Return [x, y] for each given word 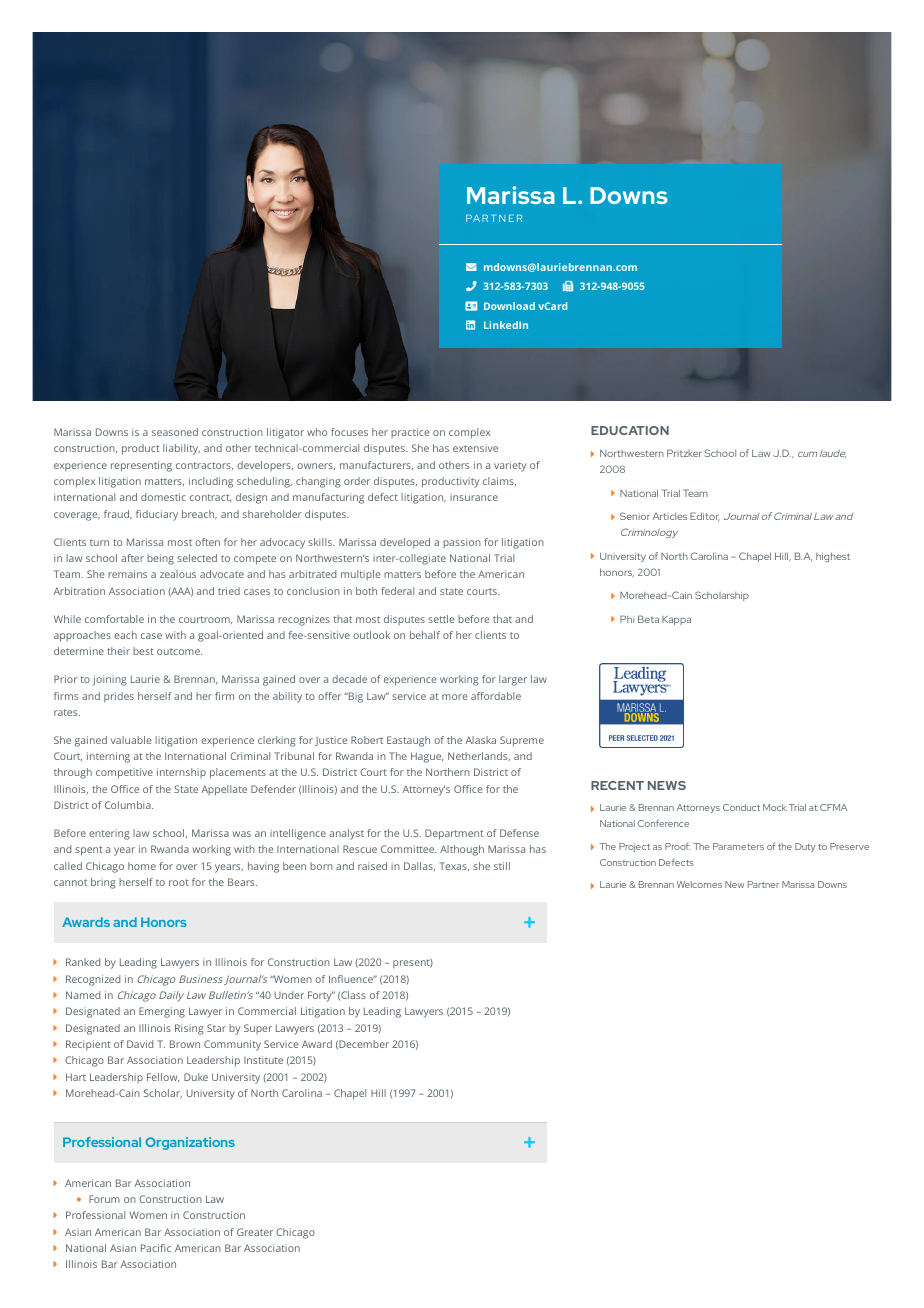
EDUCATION [630, 430]
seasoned [175, 432]
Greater [255, 1232]
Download [509, 306]
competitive [124, 773]
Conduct [741, 807]
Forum [104, 1199]
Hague [427, 757]
